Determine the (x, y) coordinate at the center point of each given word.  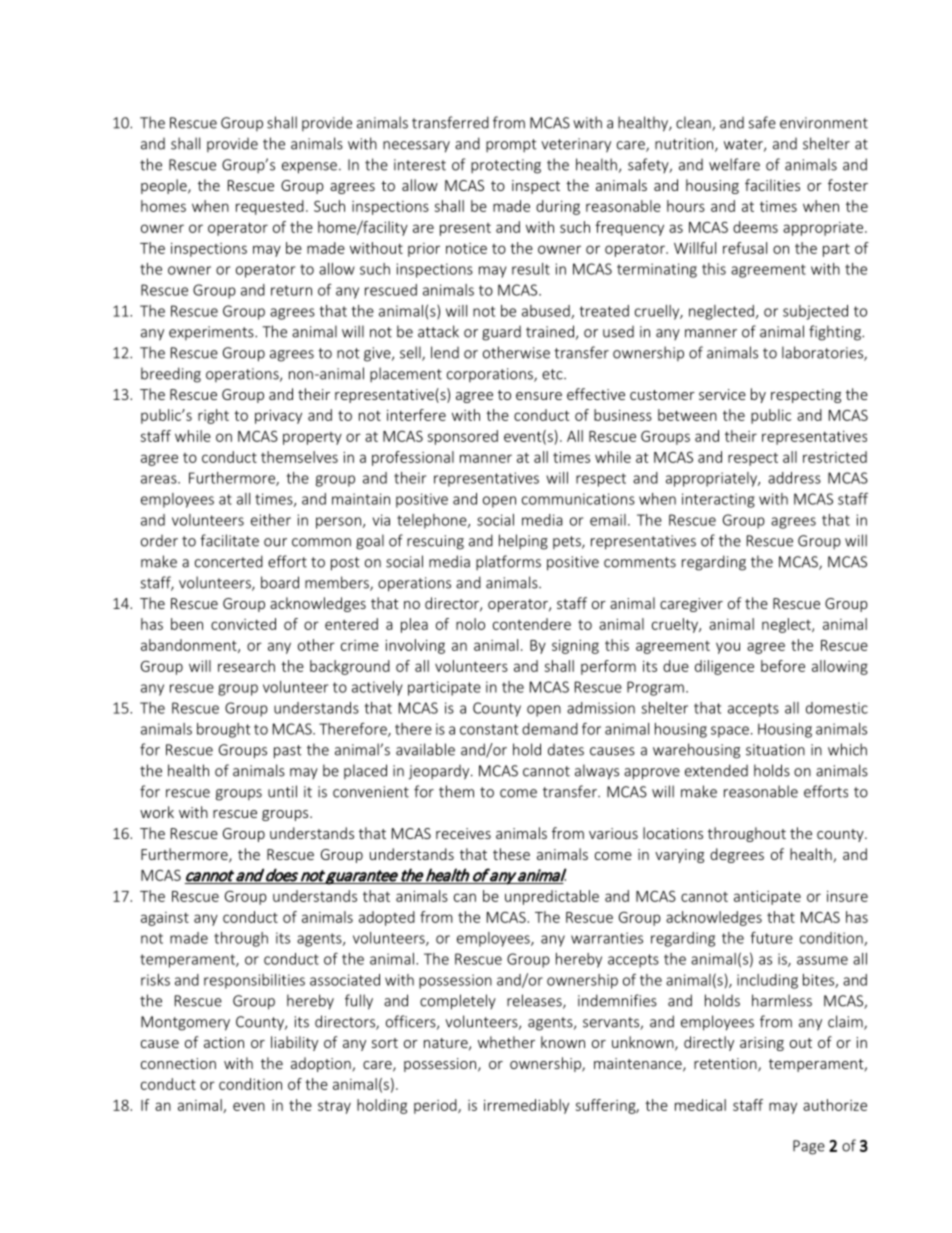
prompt (511, 145)
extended (716, 770)
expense (309, 168)
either (271, 520)
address (794, 478)
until (282, 791)
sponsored (463, 437)
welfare (734, 164)
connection (178, 1063)
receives (463, 833)
